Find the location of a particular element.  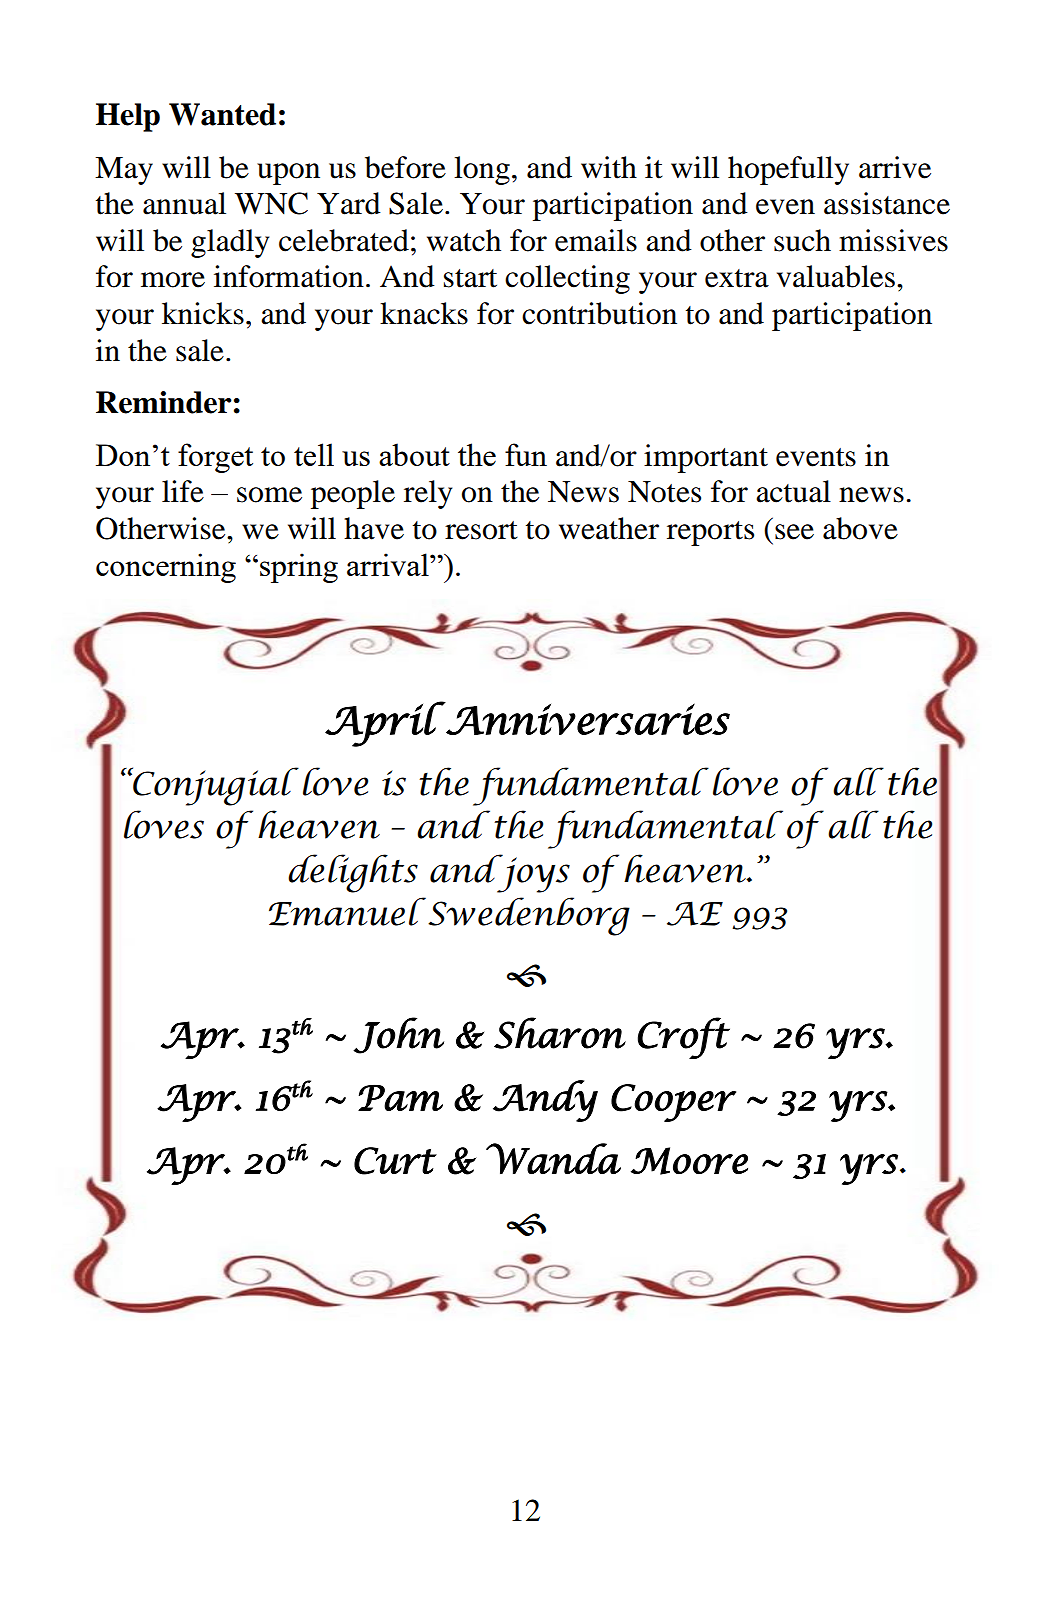

Anniversaries is located at coordinates (587, 718).
